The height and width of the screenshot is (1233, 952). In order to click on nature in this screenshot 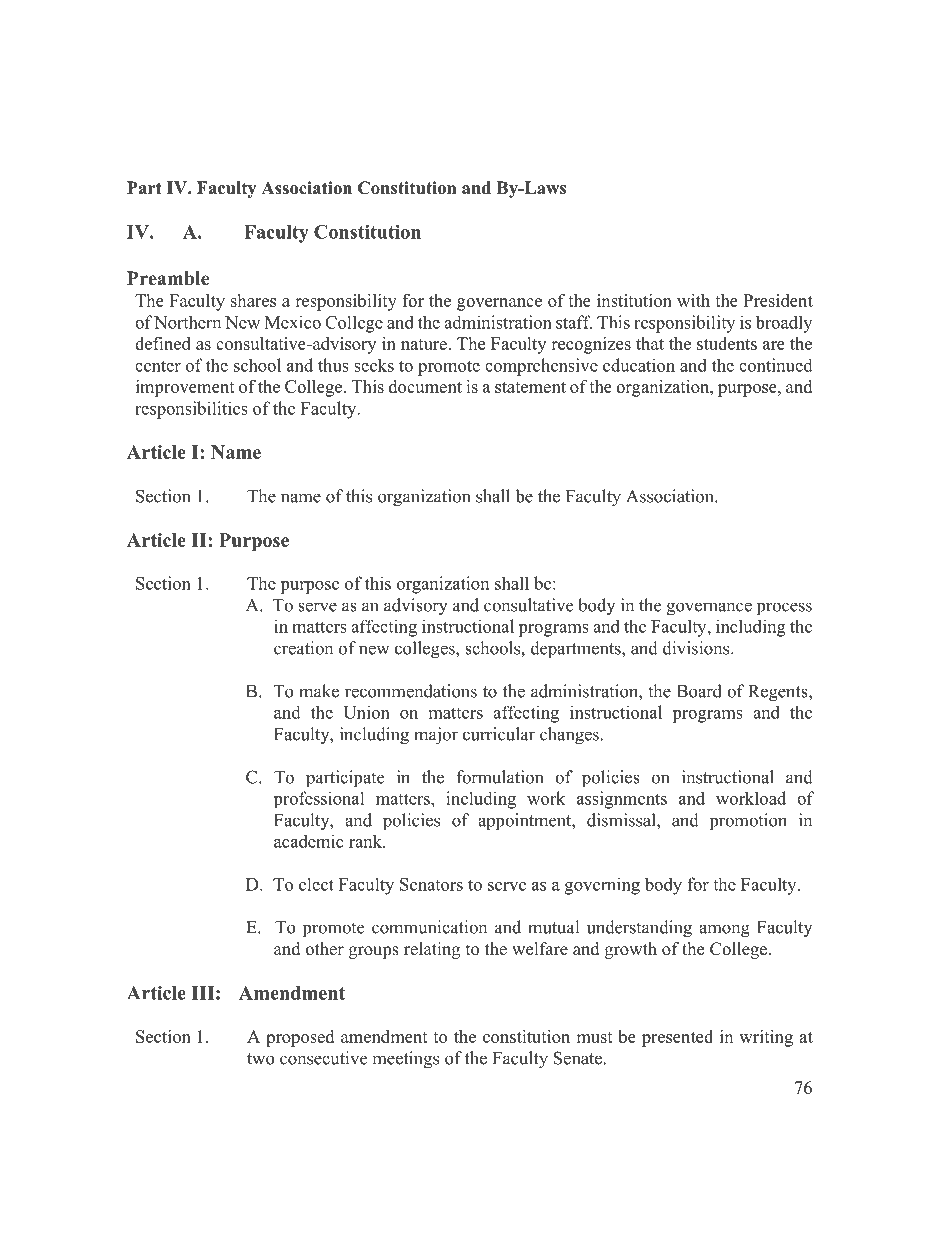, I will do `click(425, 344)`.
